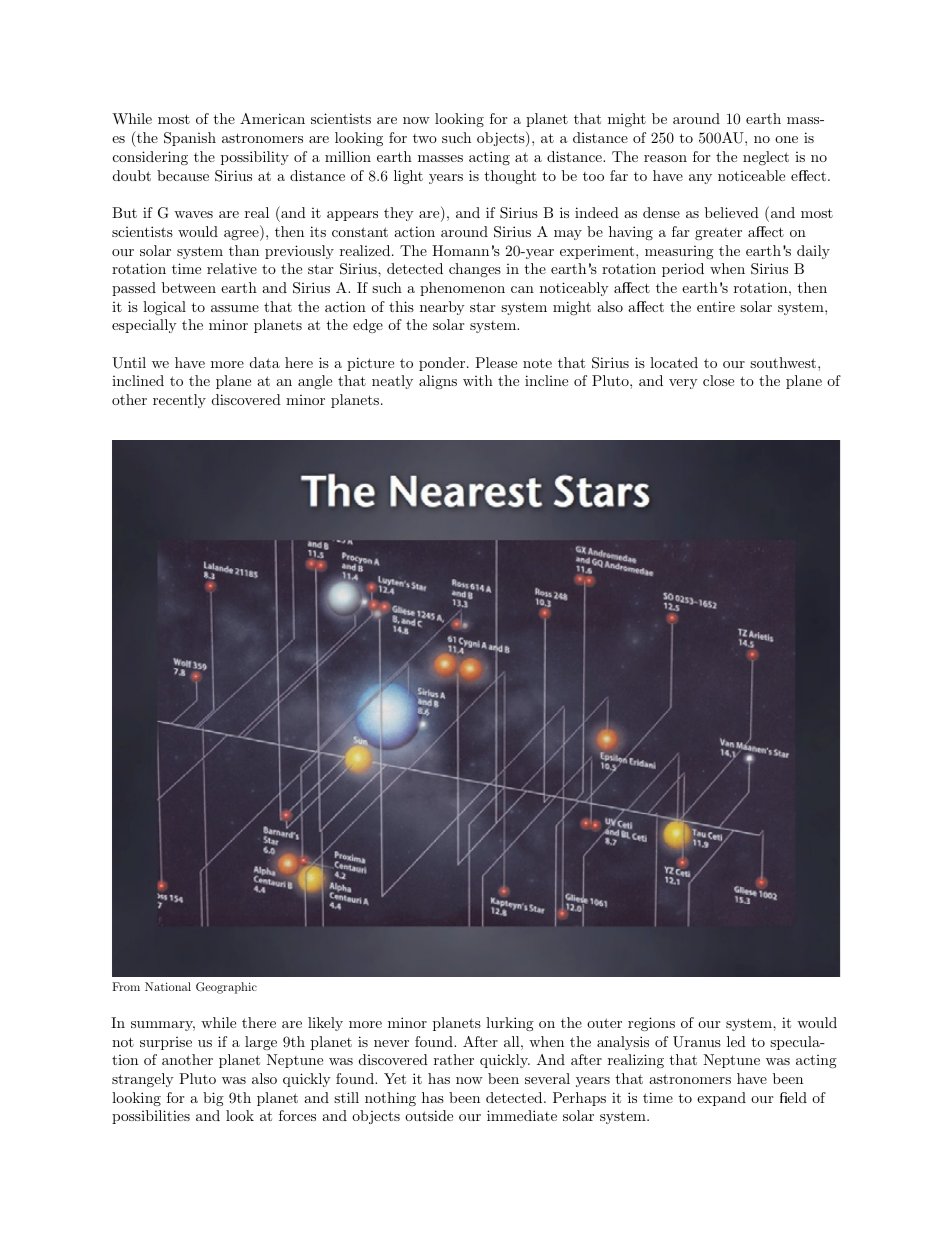 Image resolution: width=952 pixels, height=1233 pixels. I want to click on Spanish, so click(190, 139).
